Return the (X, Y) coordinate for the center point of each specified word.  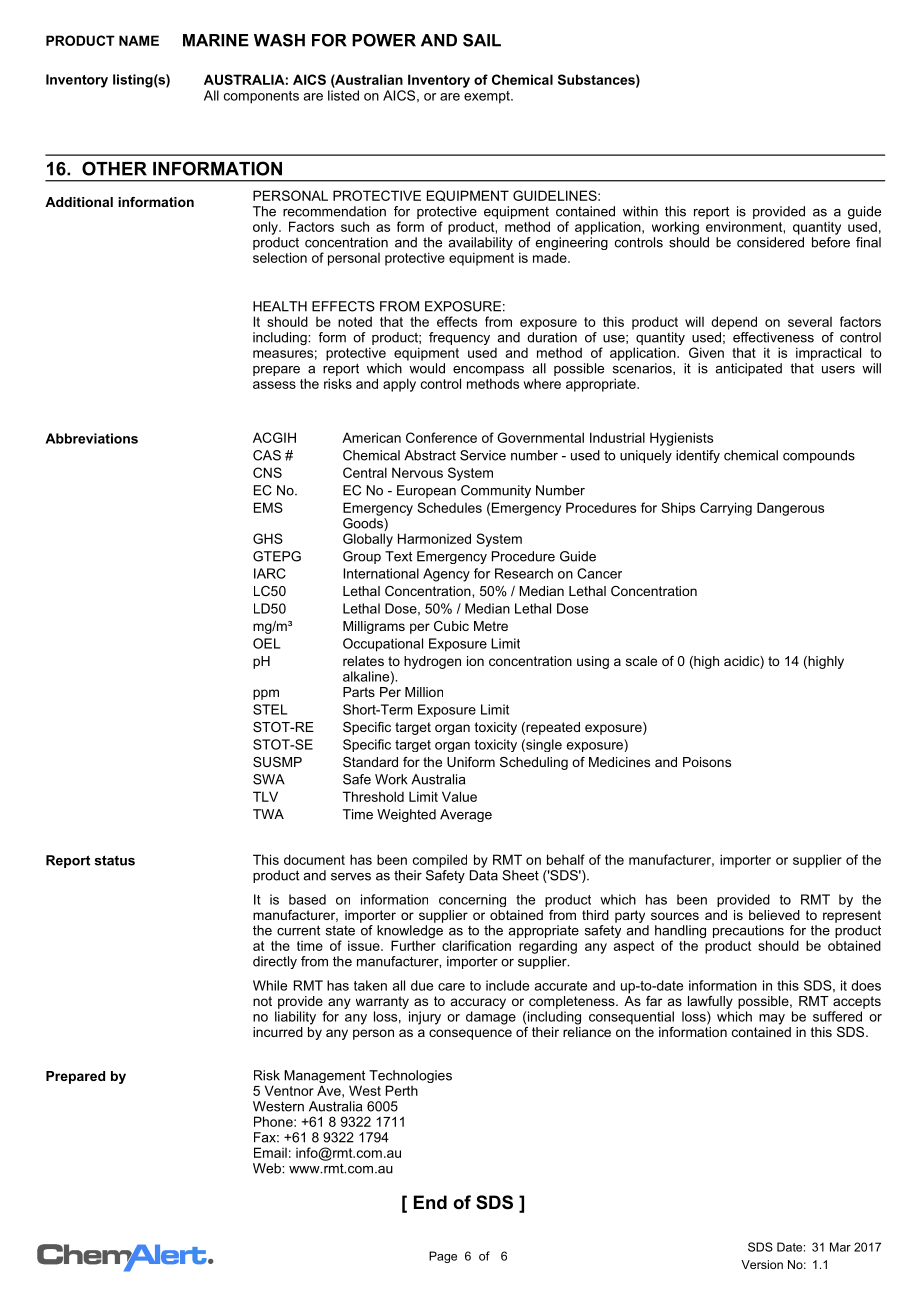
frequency (459, 338)
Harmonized (434, 538)
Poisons (707, 762)
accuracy (478, 1003)
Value (459, 796)
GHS (268, 538)
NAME (139, 40)
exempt (488, 97)
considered (770, 242)
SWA (269, 779)
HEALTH (280, 306)
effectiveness (773, 337)
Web (268, 1168)
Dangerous (790, 509)
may (772, 1019)
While (270, 985)
